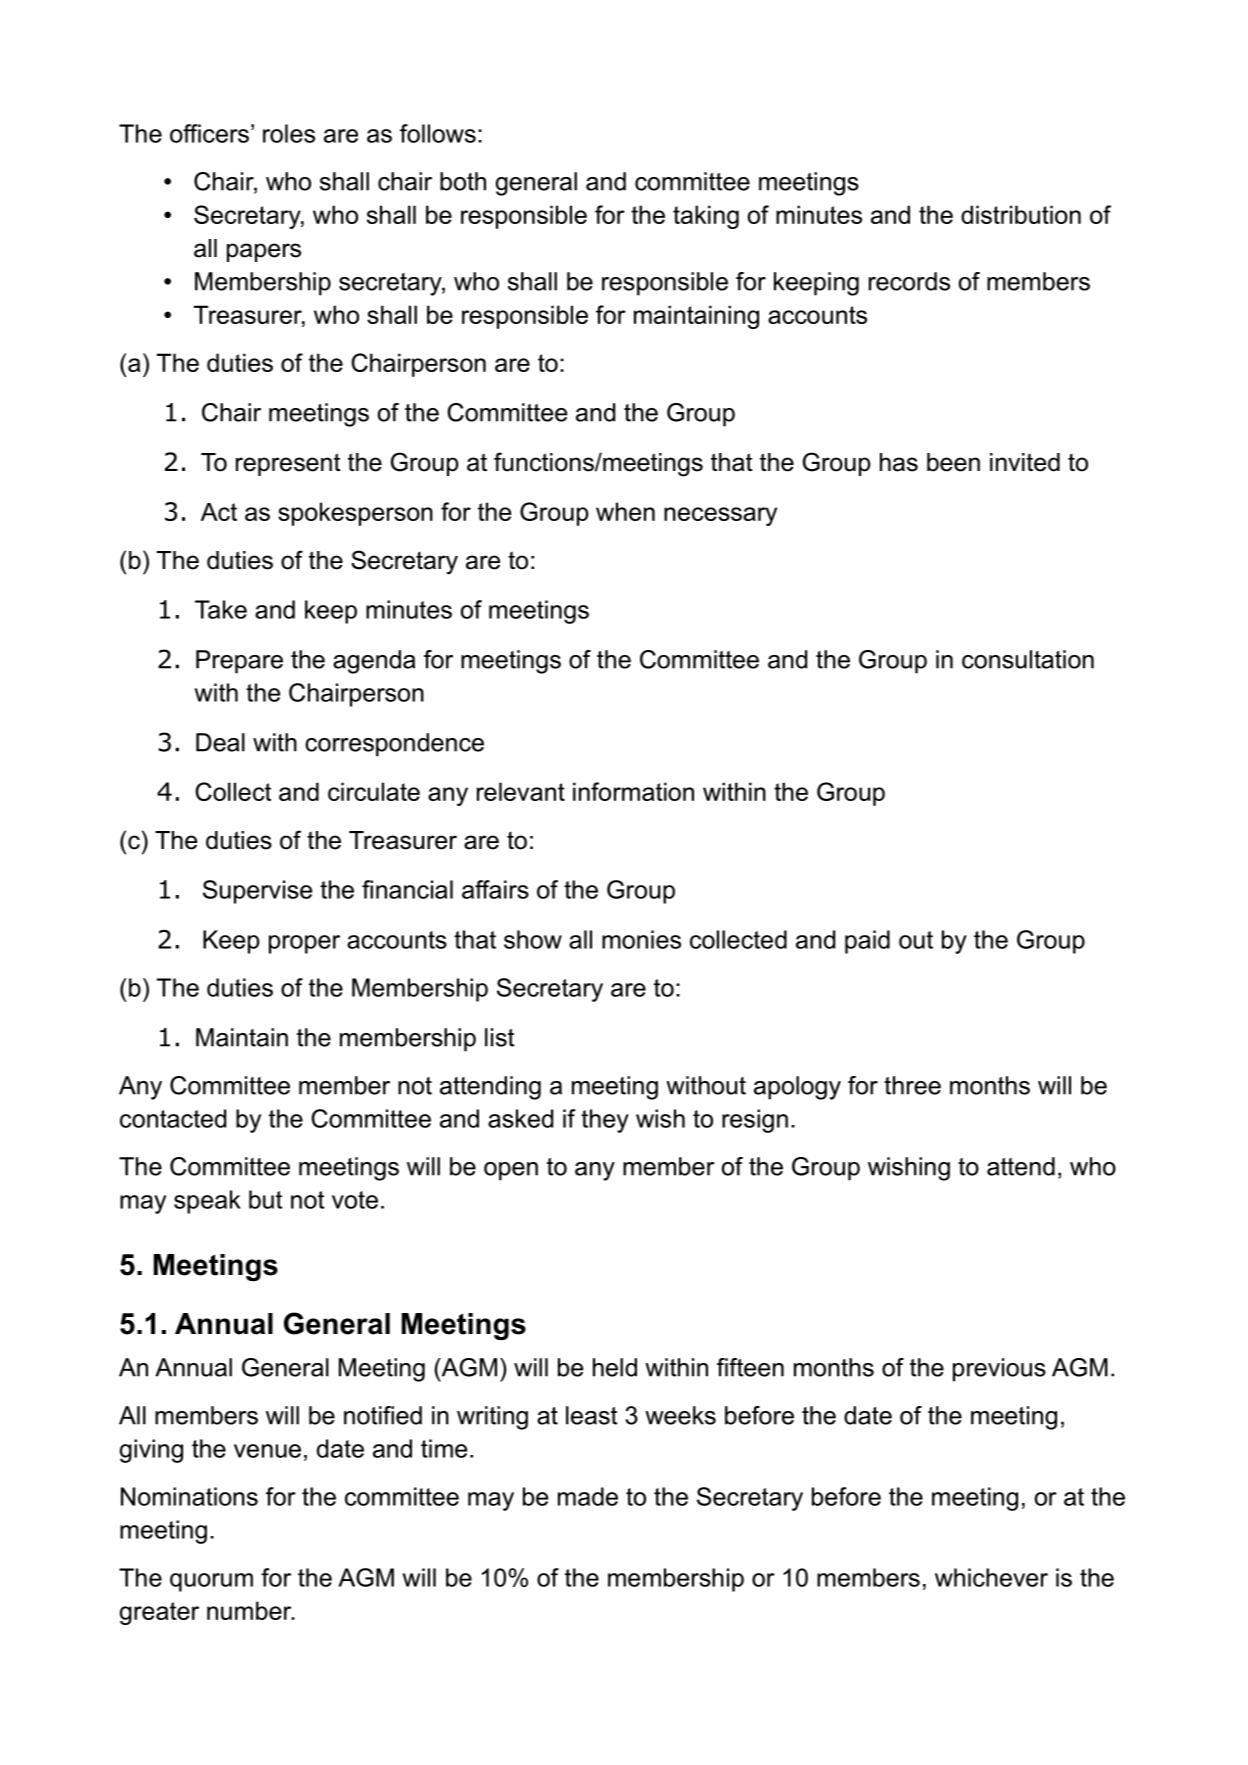  What do you see at coordinates (625, 511) in the screenshot?
I see `when` at bounding box center [625, 511].
